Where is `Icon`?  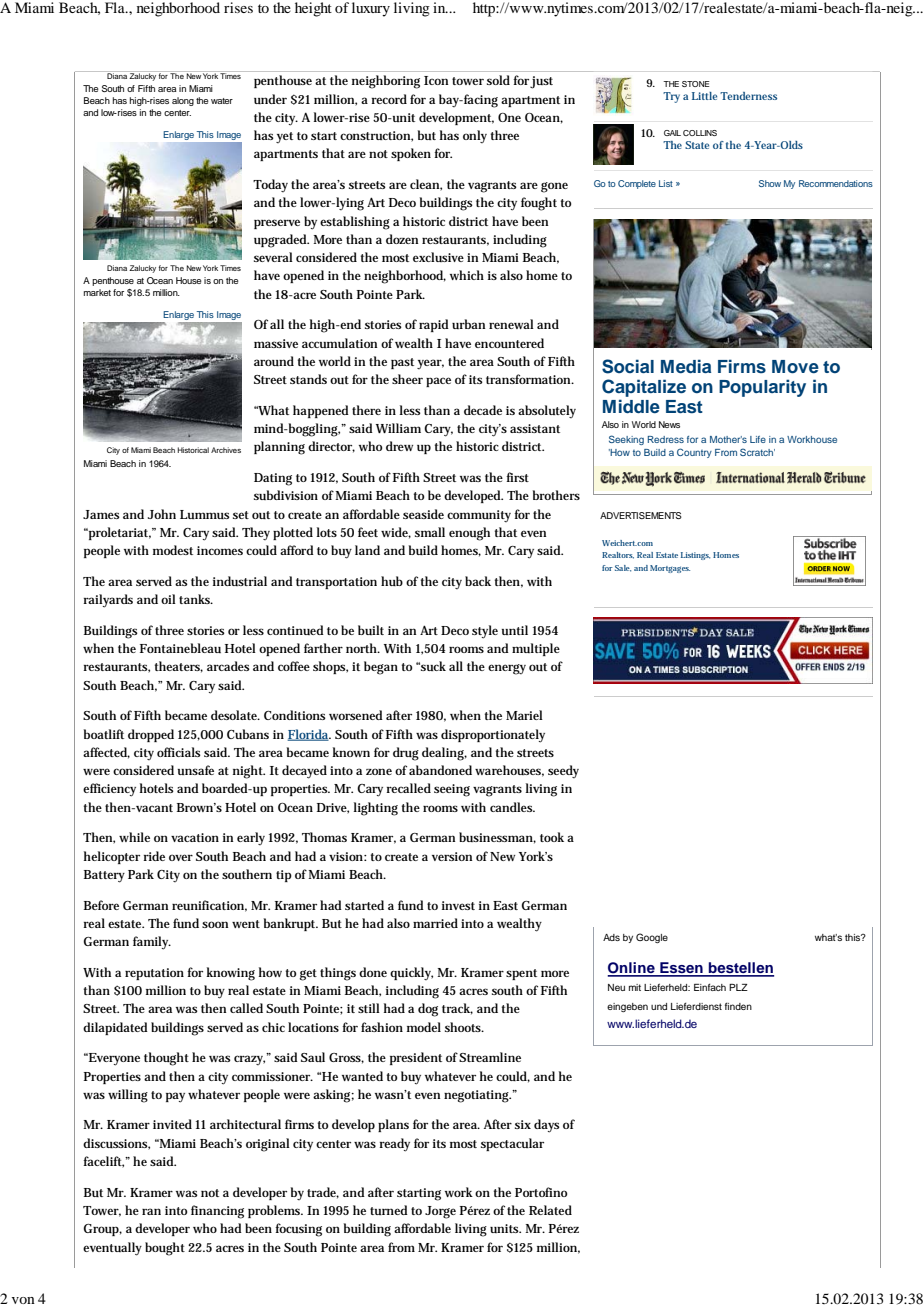
Icon is located at coordinates (436, 80).
